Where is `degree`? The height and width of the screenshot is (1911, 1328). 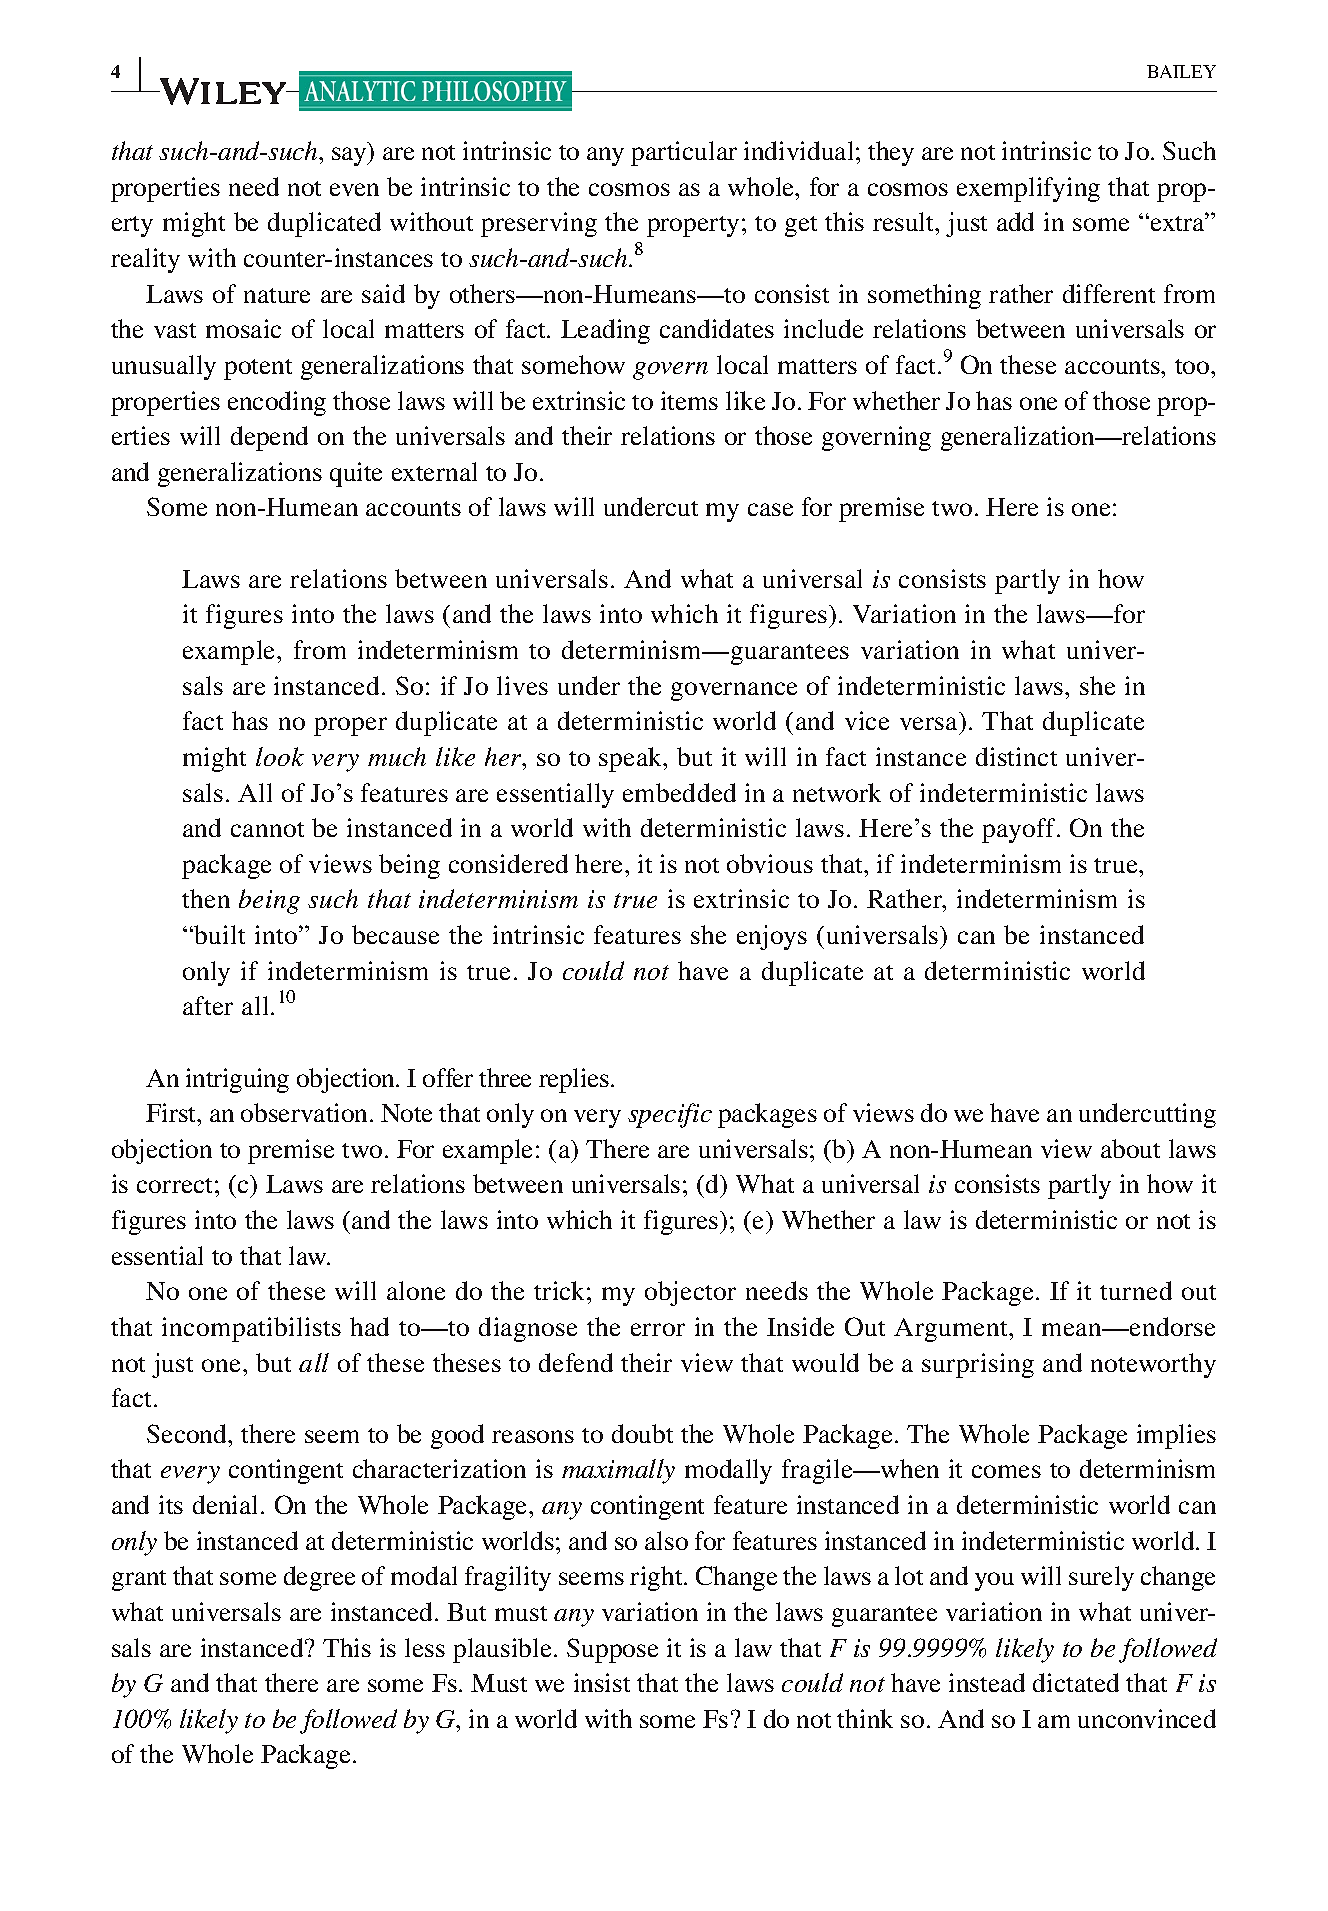
degree is located at coordinates (319, 1578).
